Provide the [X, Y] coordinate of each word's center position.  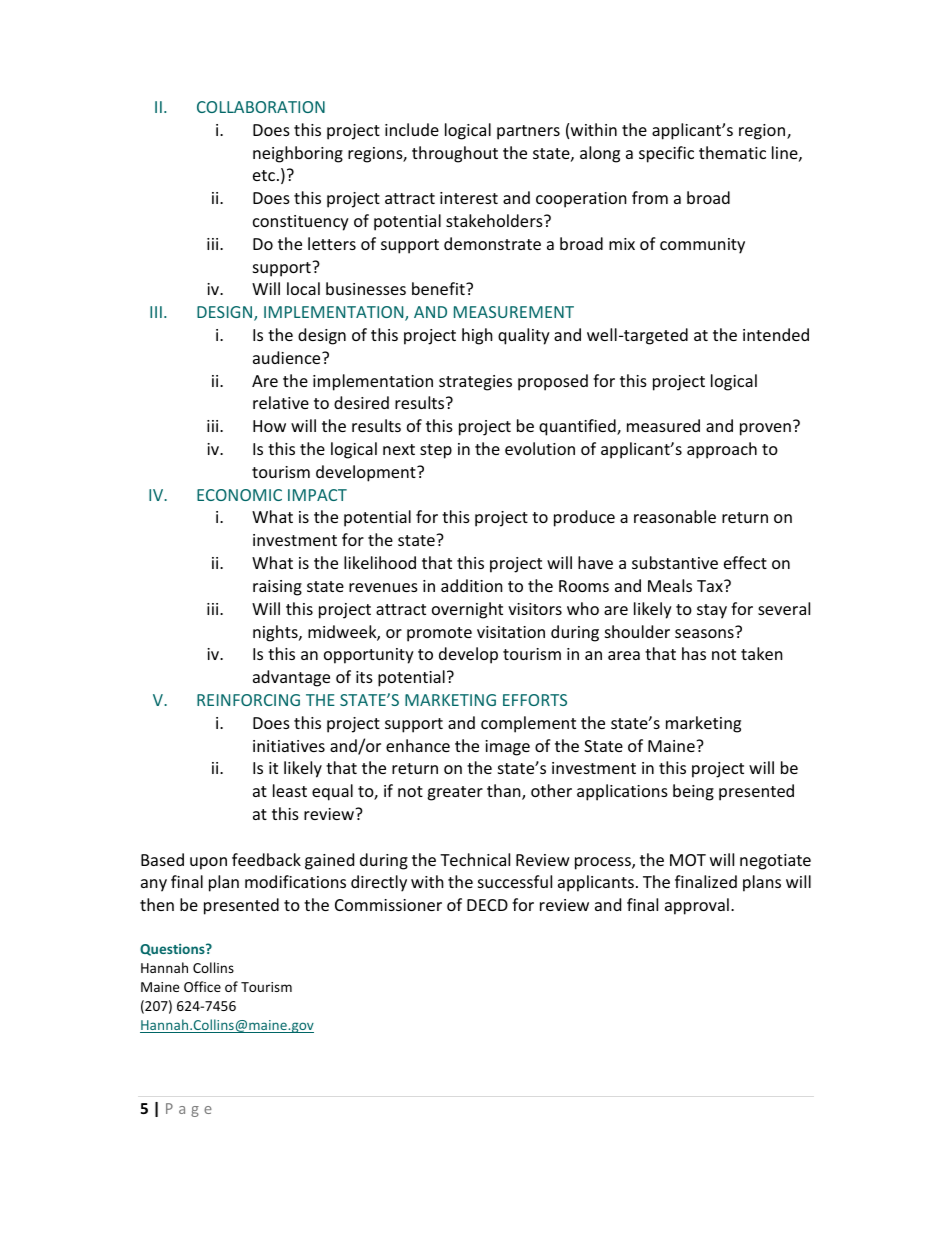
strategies [475, 383]
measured [663, 425]
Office [202, 986]
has [694, 653]
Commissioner [388, 905]
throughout [455, 154]
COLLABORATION [261, 107]
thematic [732, 152]
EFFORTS [535, 700]
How [269, 426]
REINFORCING [248, 700]
